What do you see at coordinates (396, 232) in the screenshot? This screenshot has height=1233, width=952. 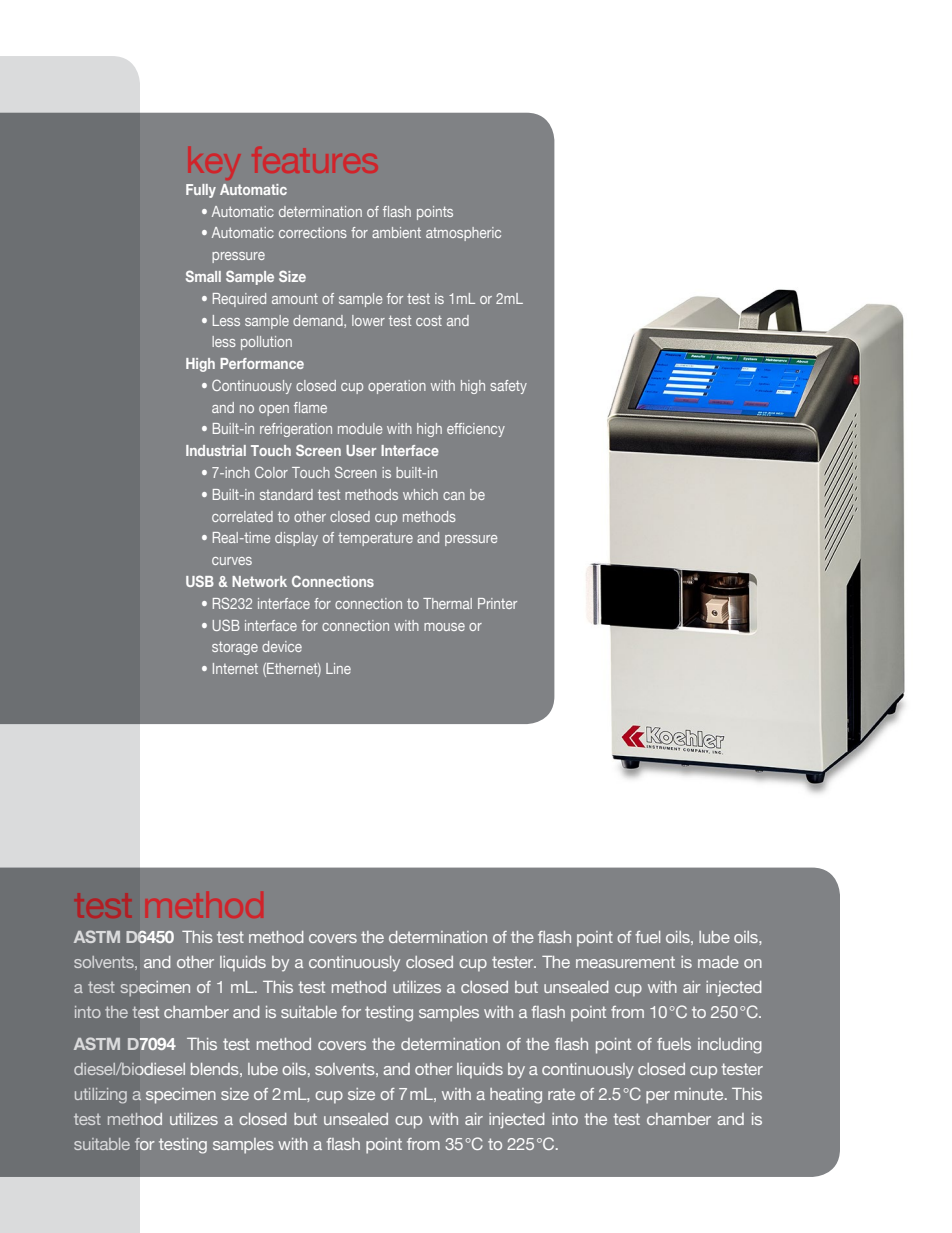 I see `ambient` at bounding box center [396, 232].
